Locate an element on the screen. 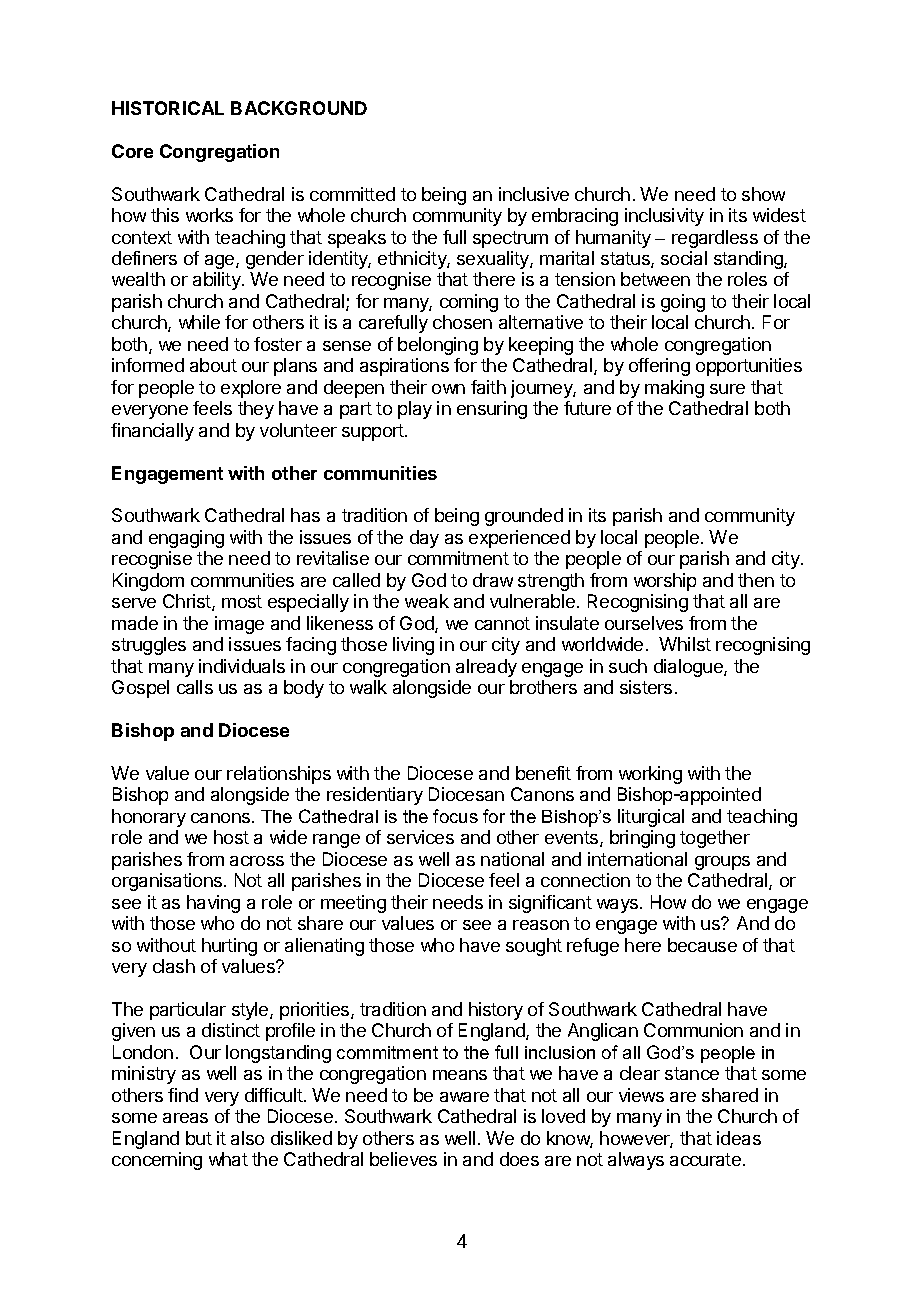 The height and width of the screenshot is (1309, 924). aware is located at coordinates (464, 1097).
